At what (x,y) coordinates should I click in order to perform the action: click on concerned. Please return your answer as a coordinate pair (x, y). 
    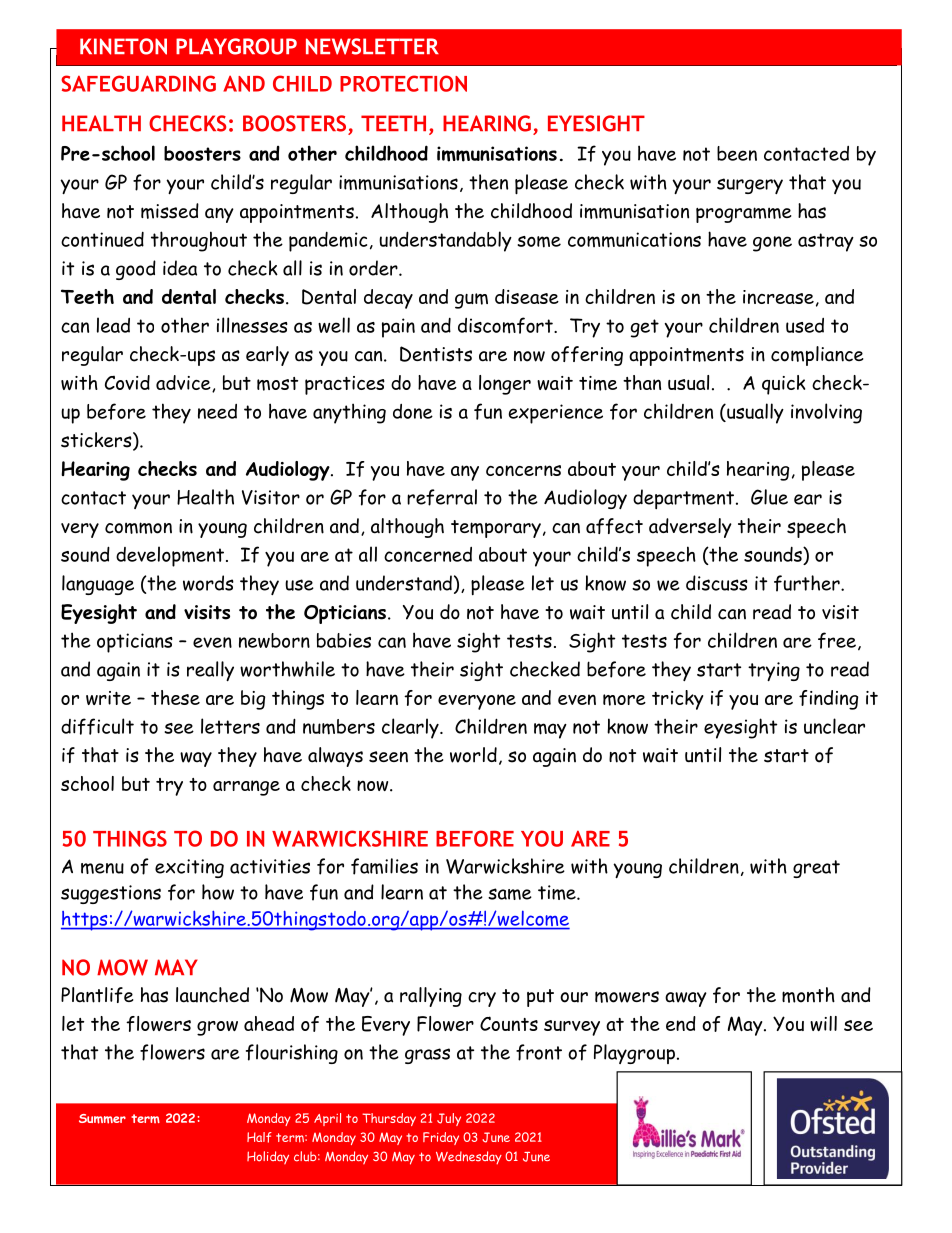
    Looking at the image, I should click on (428, 554).
